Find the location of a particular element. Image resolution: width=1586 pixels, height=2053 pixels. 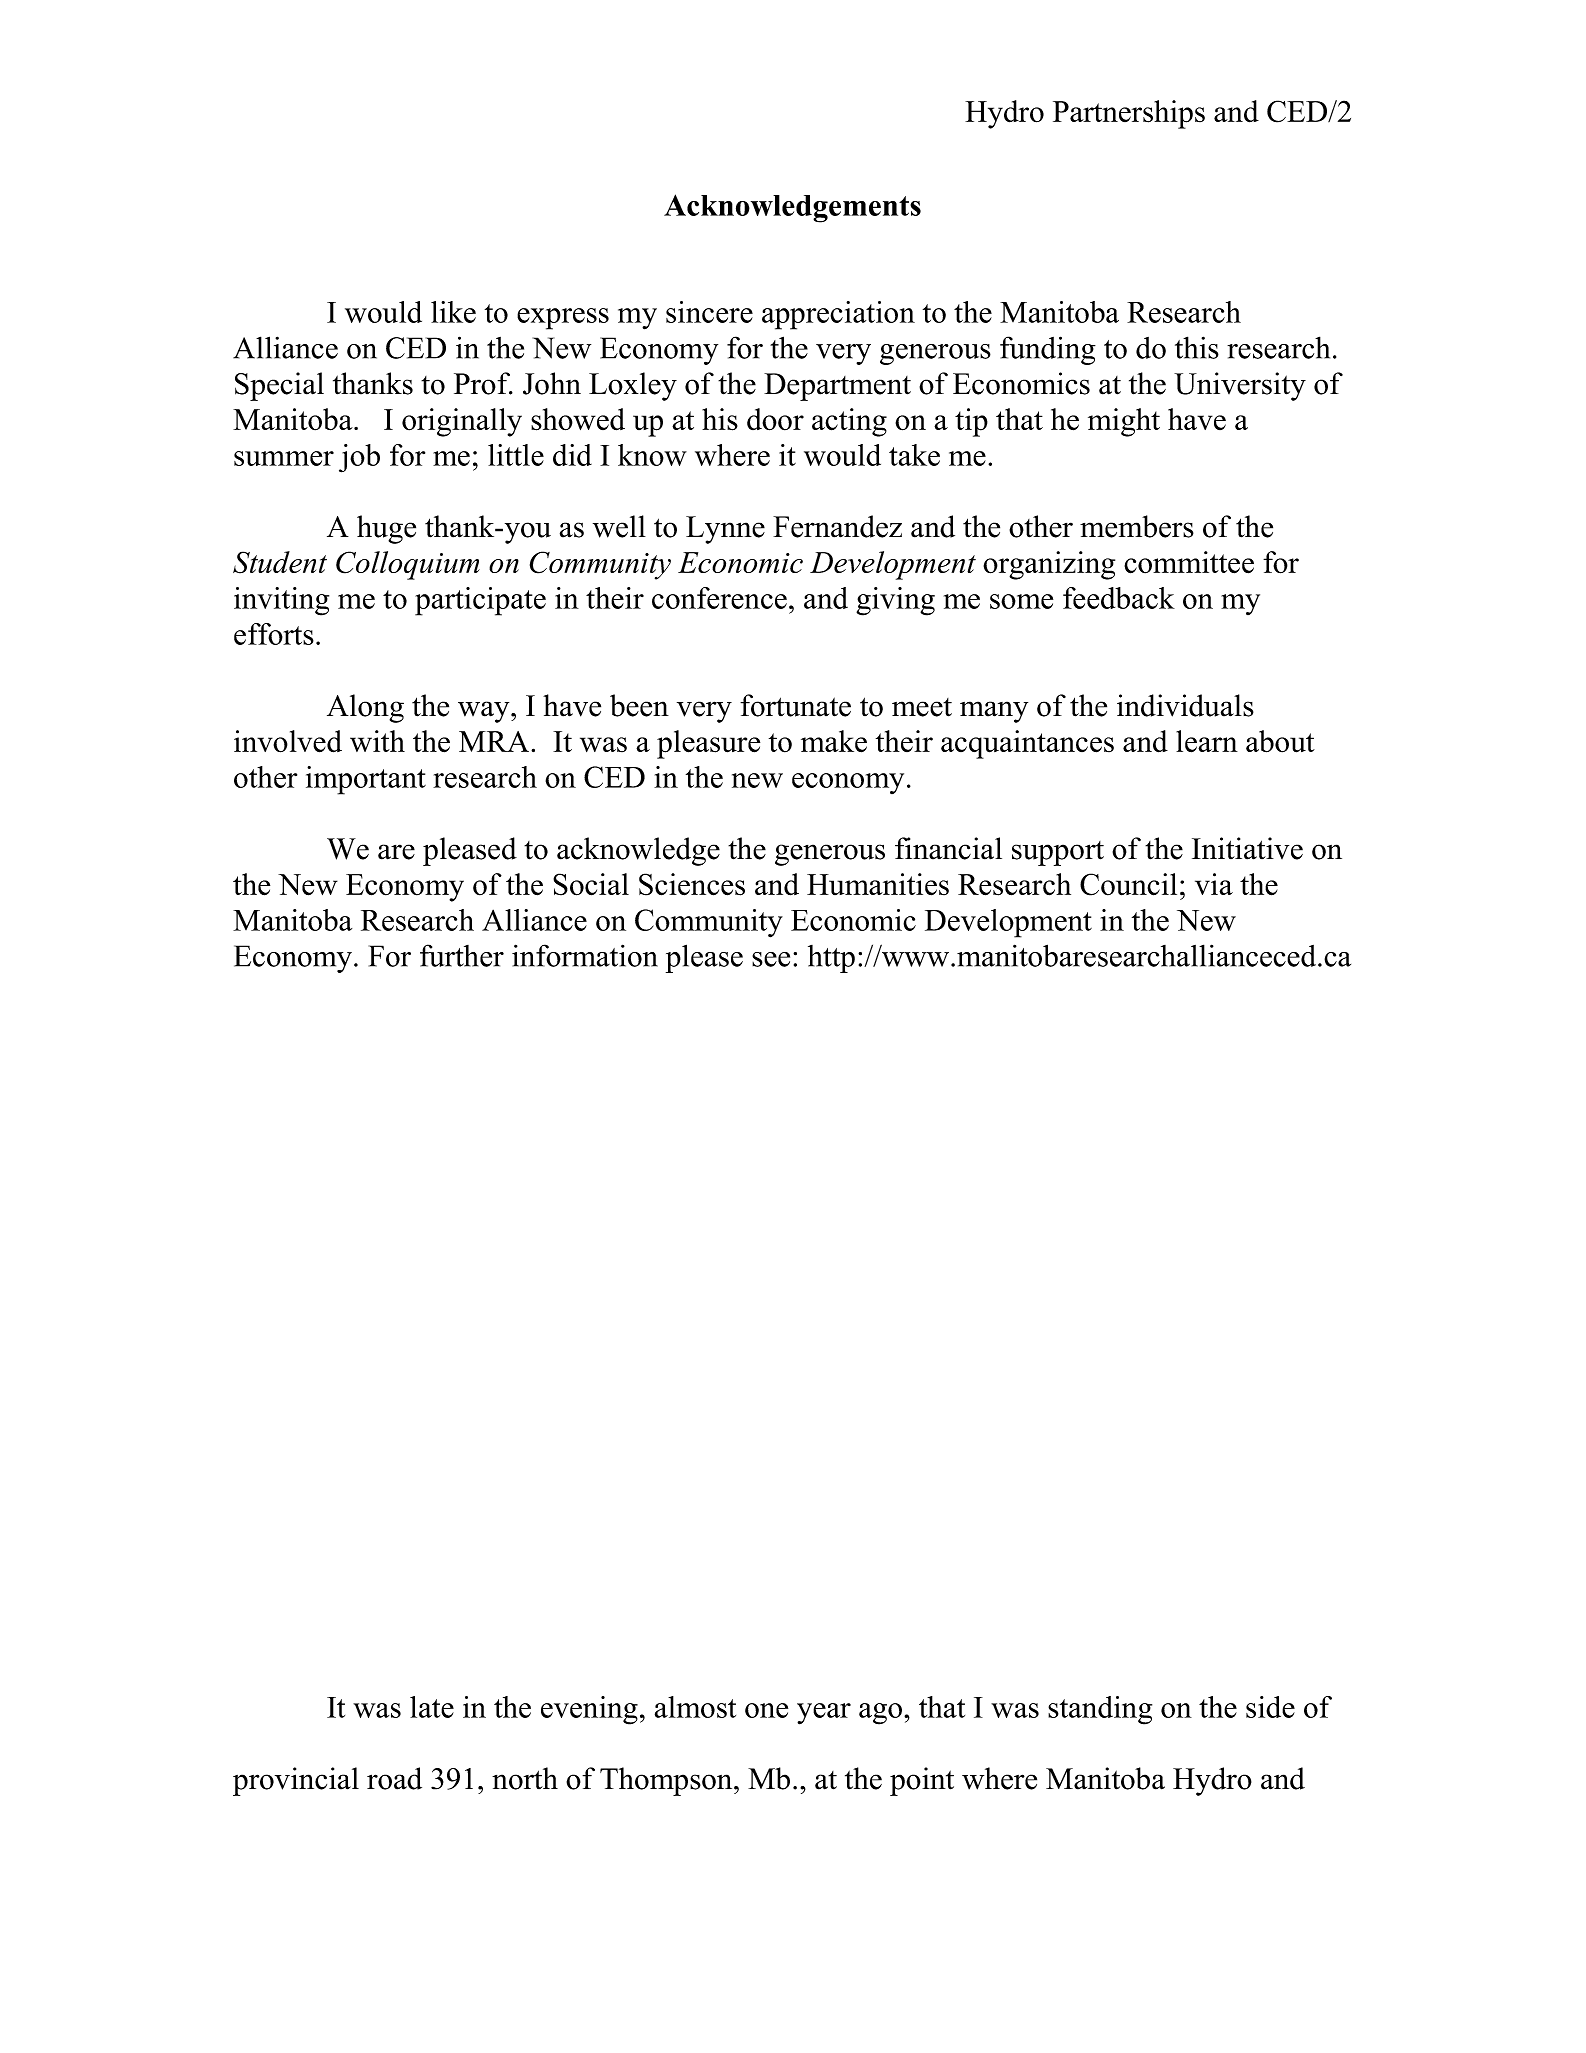

like is located at coordinates (453, 312).
